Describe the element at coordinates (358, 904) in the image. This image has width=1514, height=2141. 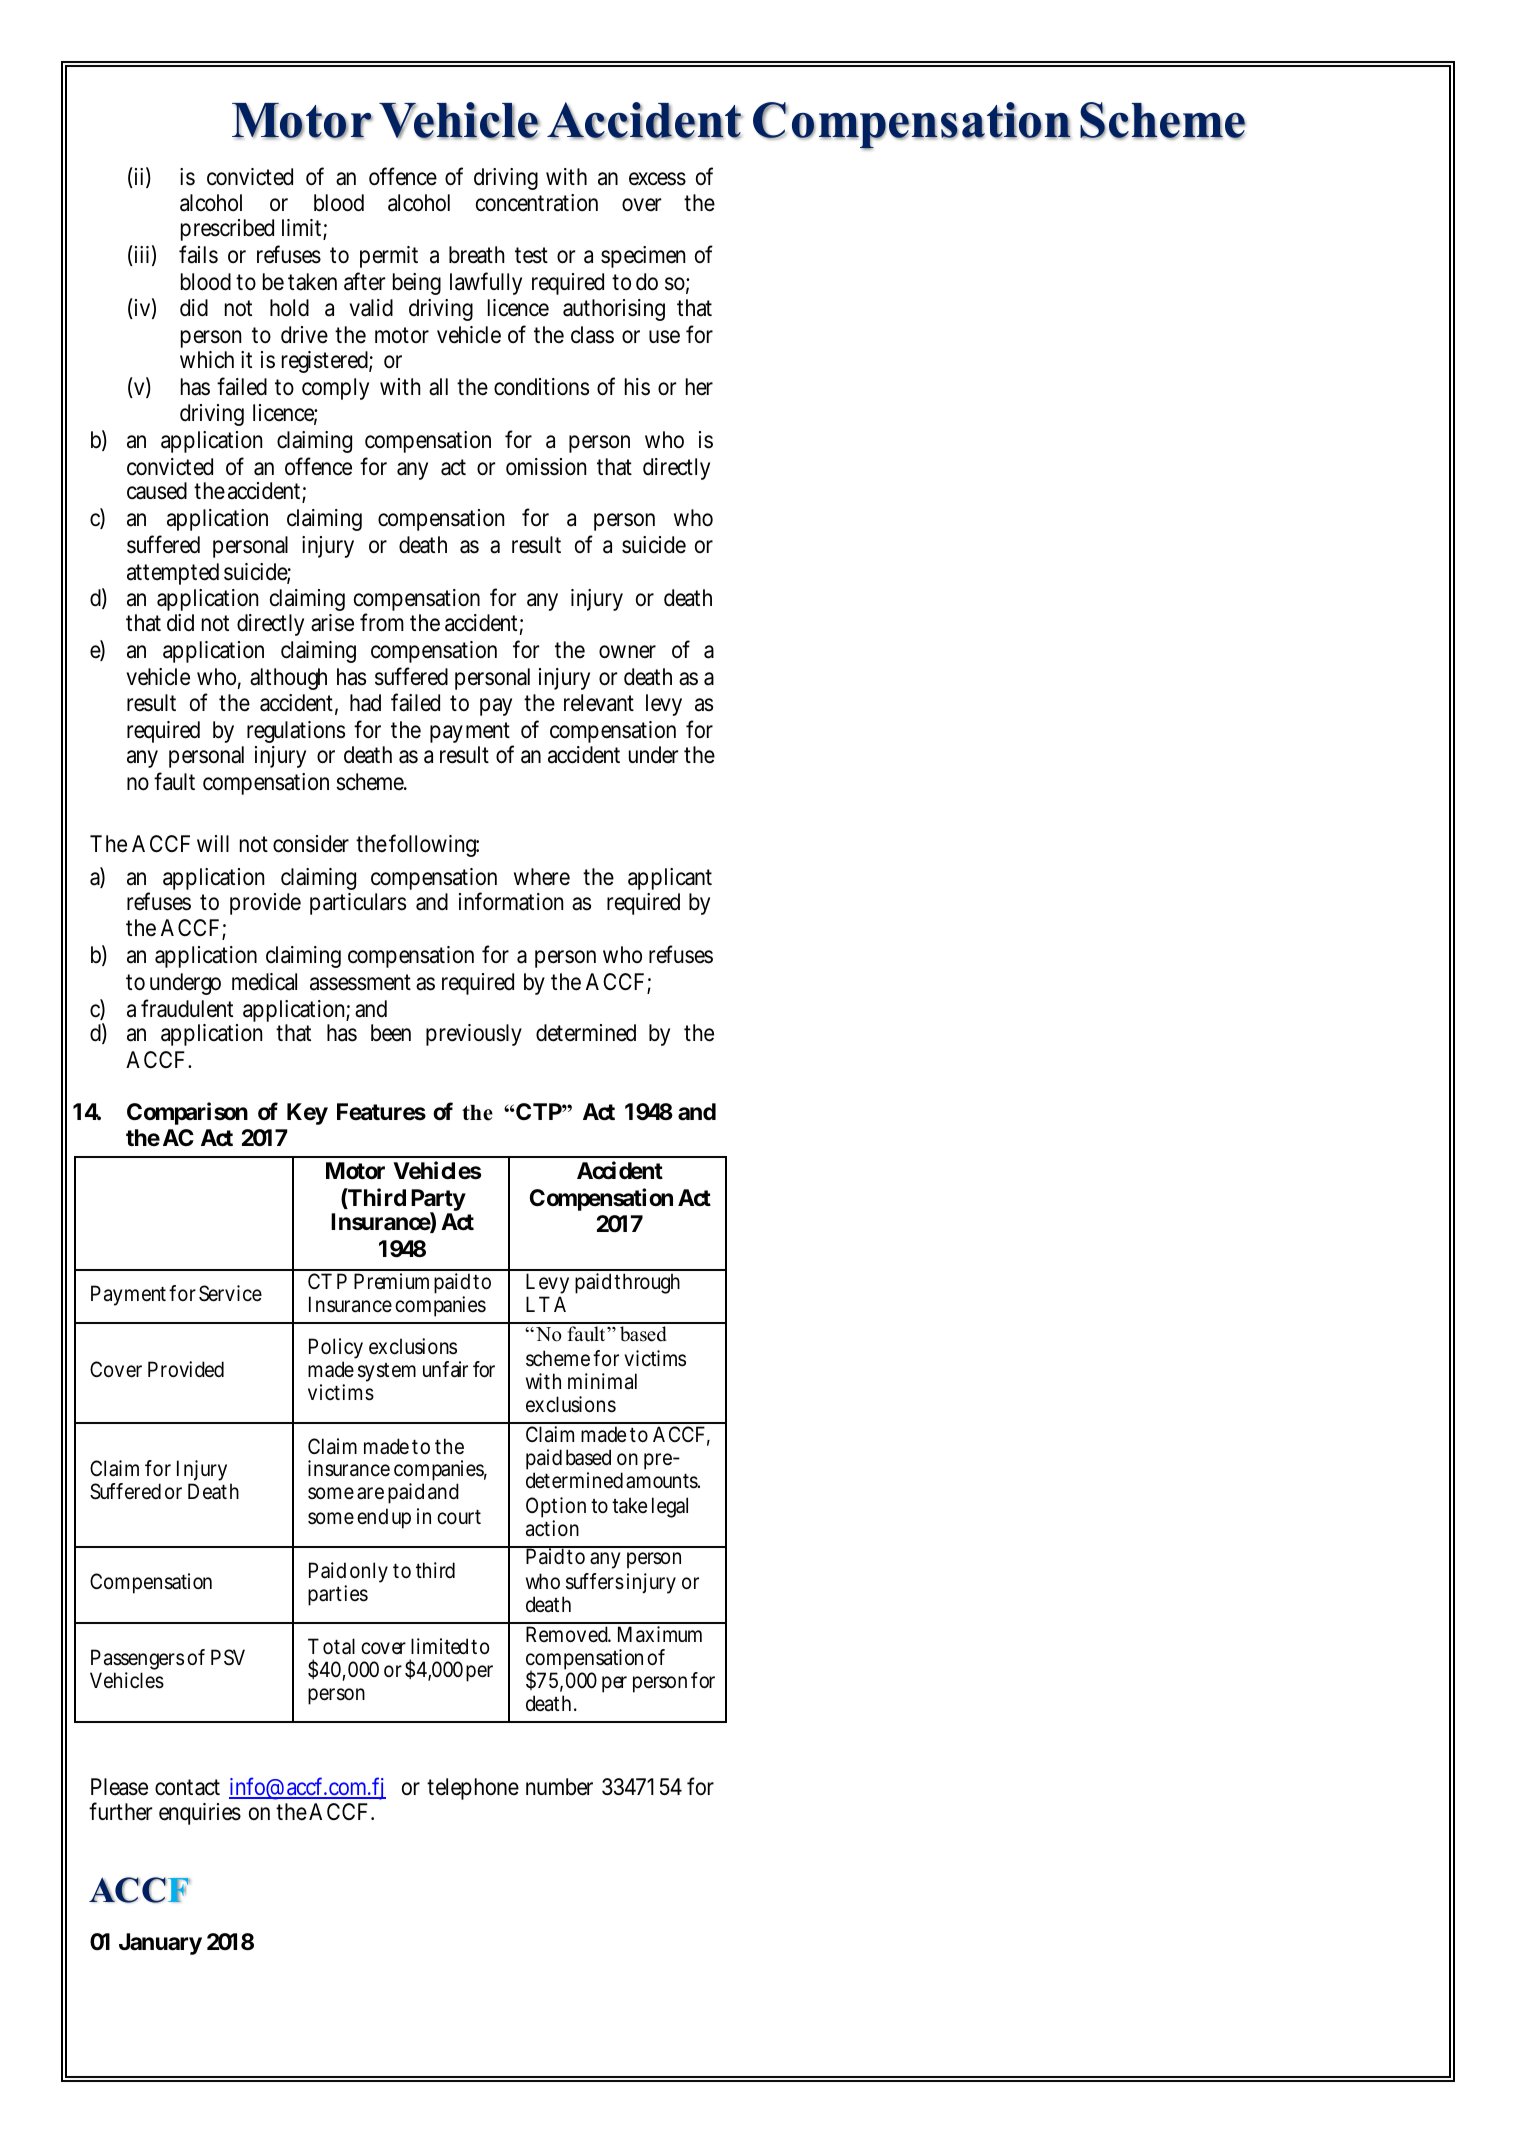
I see `particulars` at that location.
